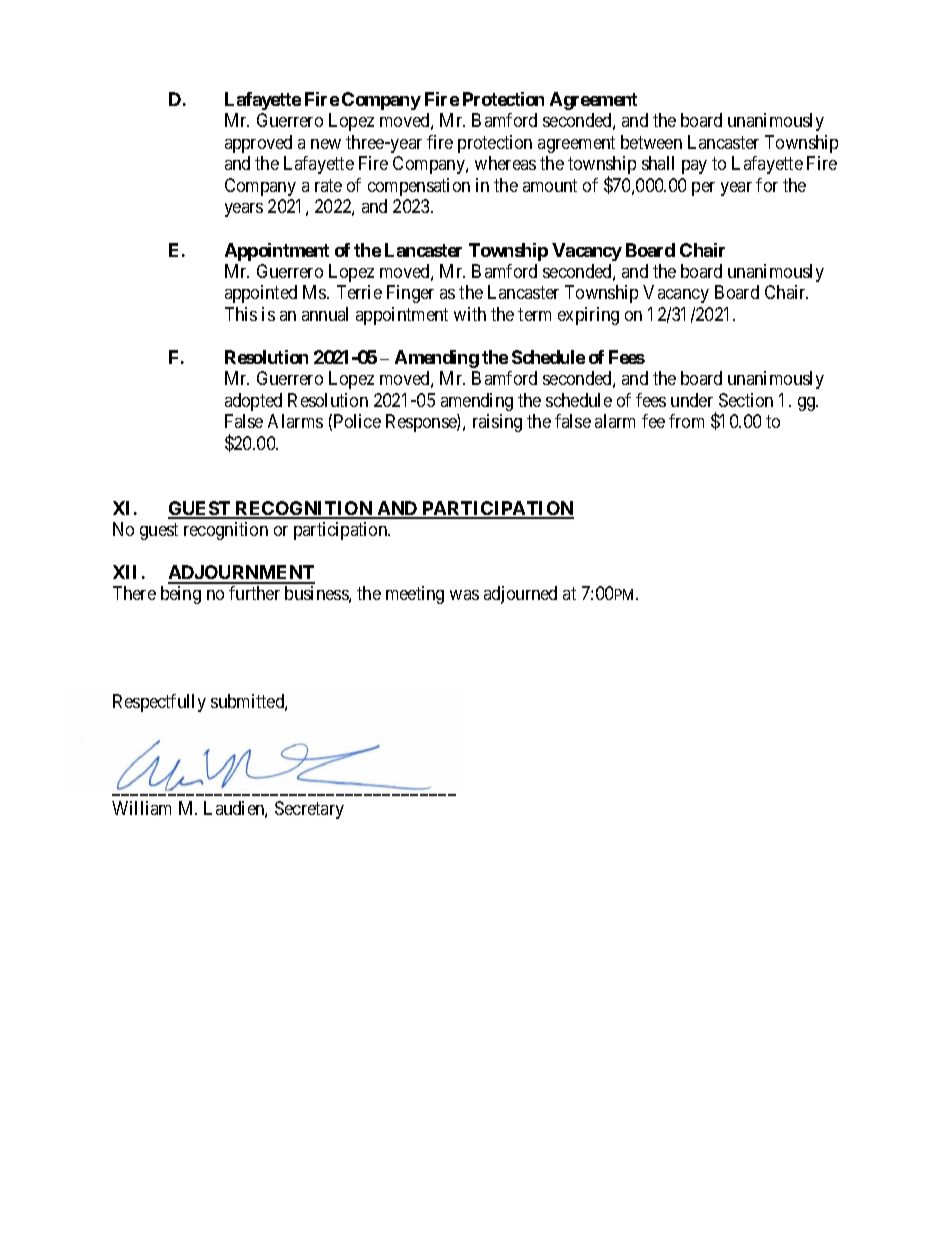 Image resolution: width=952 pixels, height=1233 pixels. I want to click on adopted, so click(253, 402).
